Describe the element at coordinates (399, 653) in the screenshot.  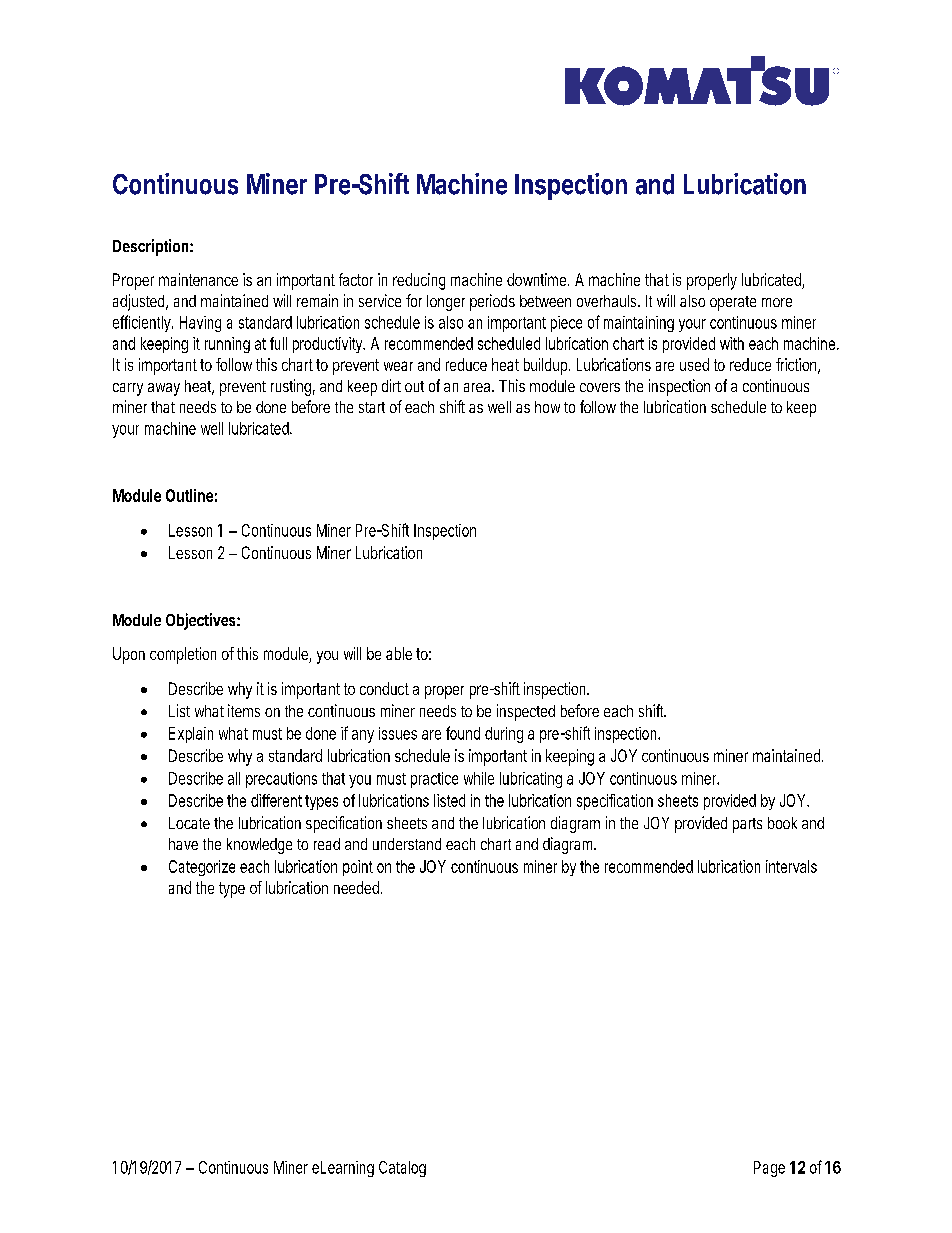
I see `able` at that location.
